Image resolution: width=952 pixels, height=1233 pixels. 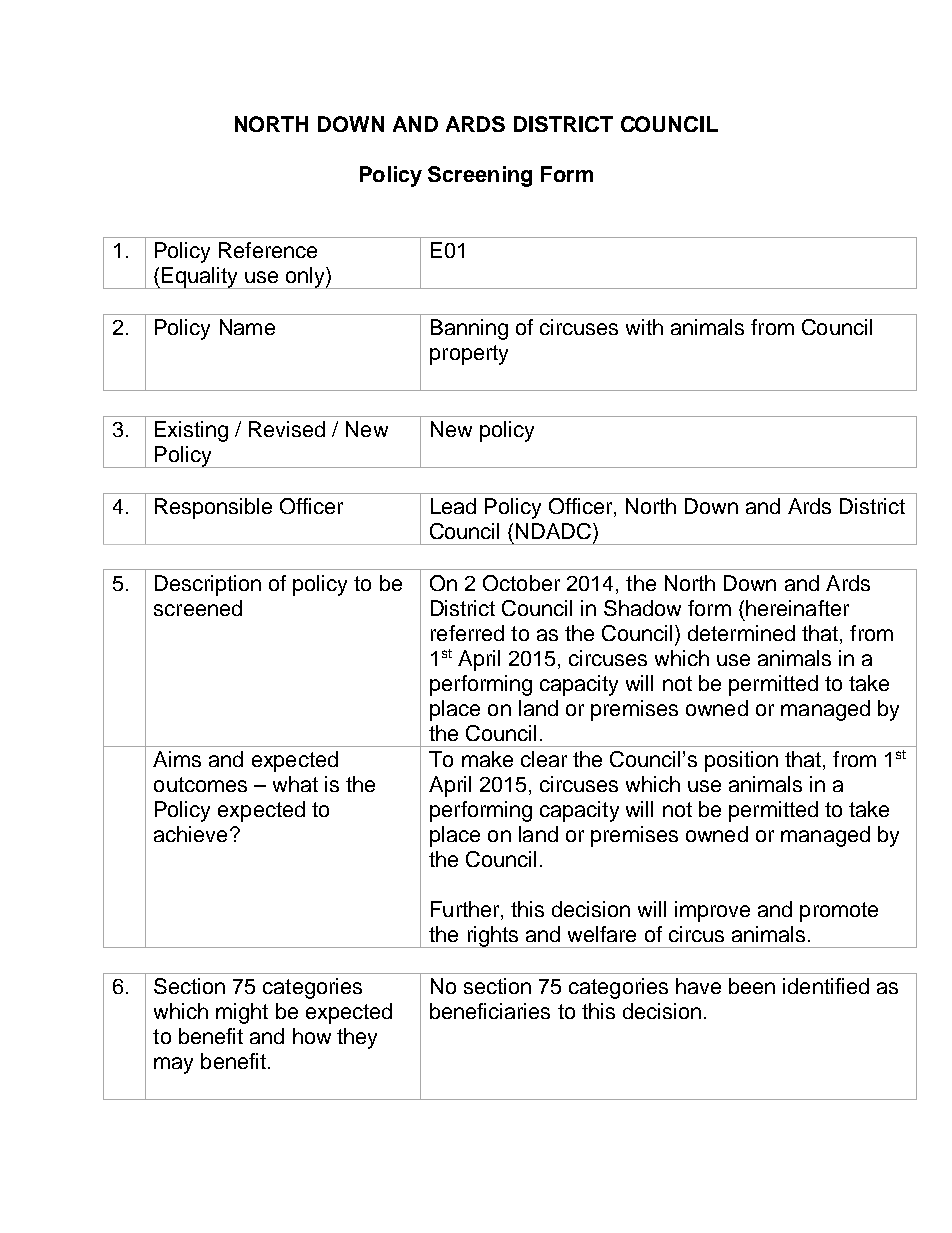 I want to click on position, so click(x=741, y=761).
